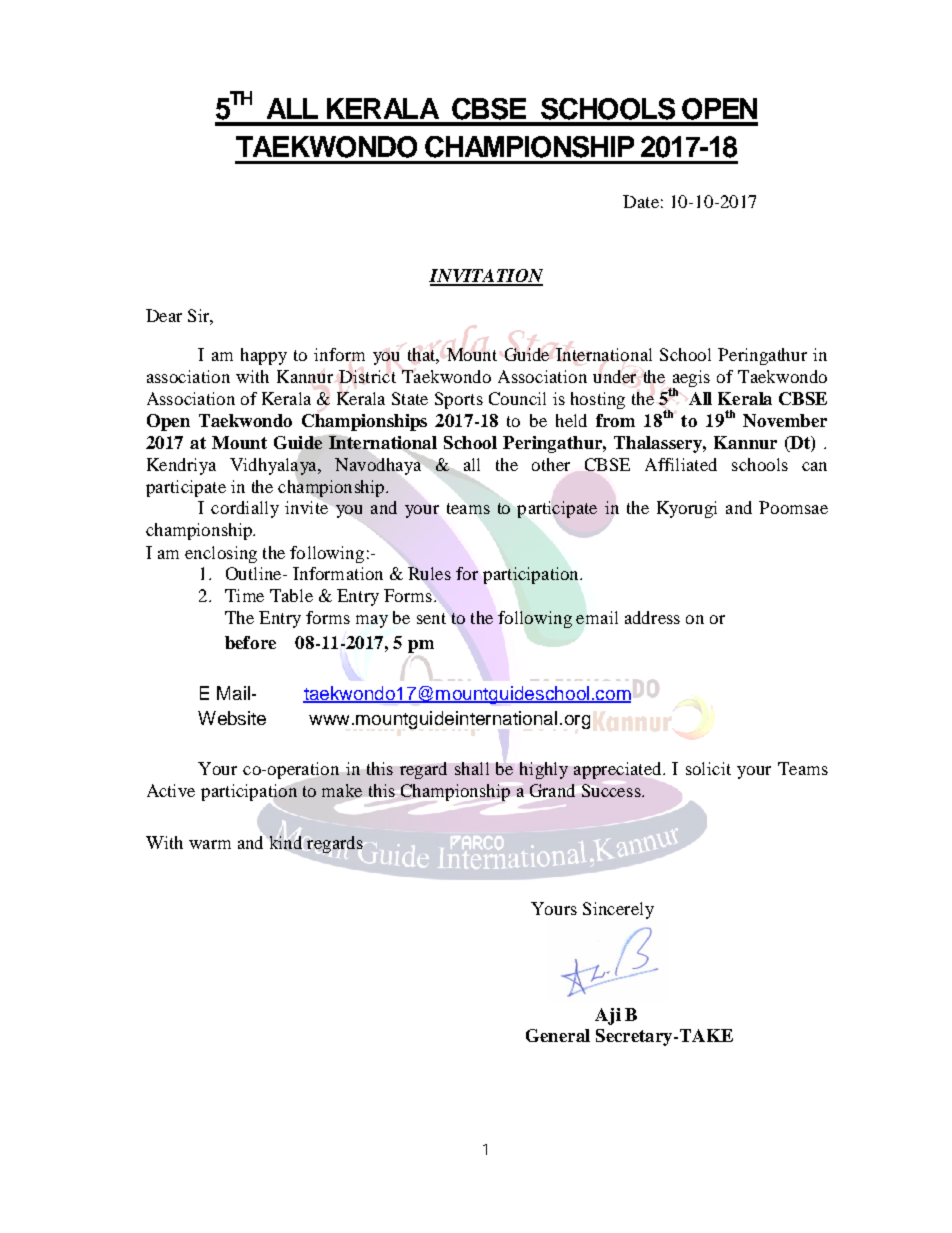 The width and height of the screenshot is (952, 1233). Describe the element at coordinates (708, 768) in the screenshot. I see `solicit` at that location.
